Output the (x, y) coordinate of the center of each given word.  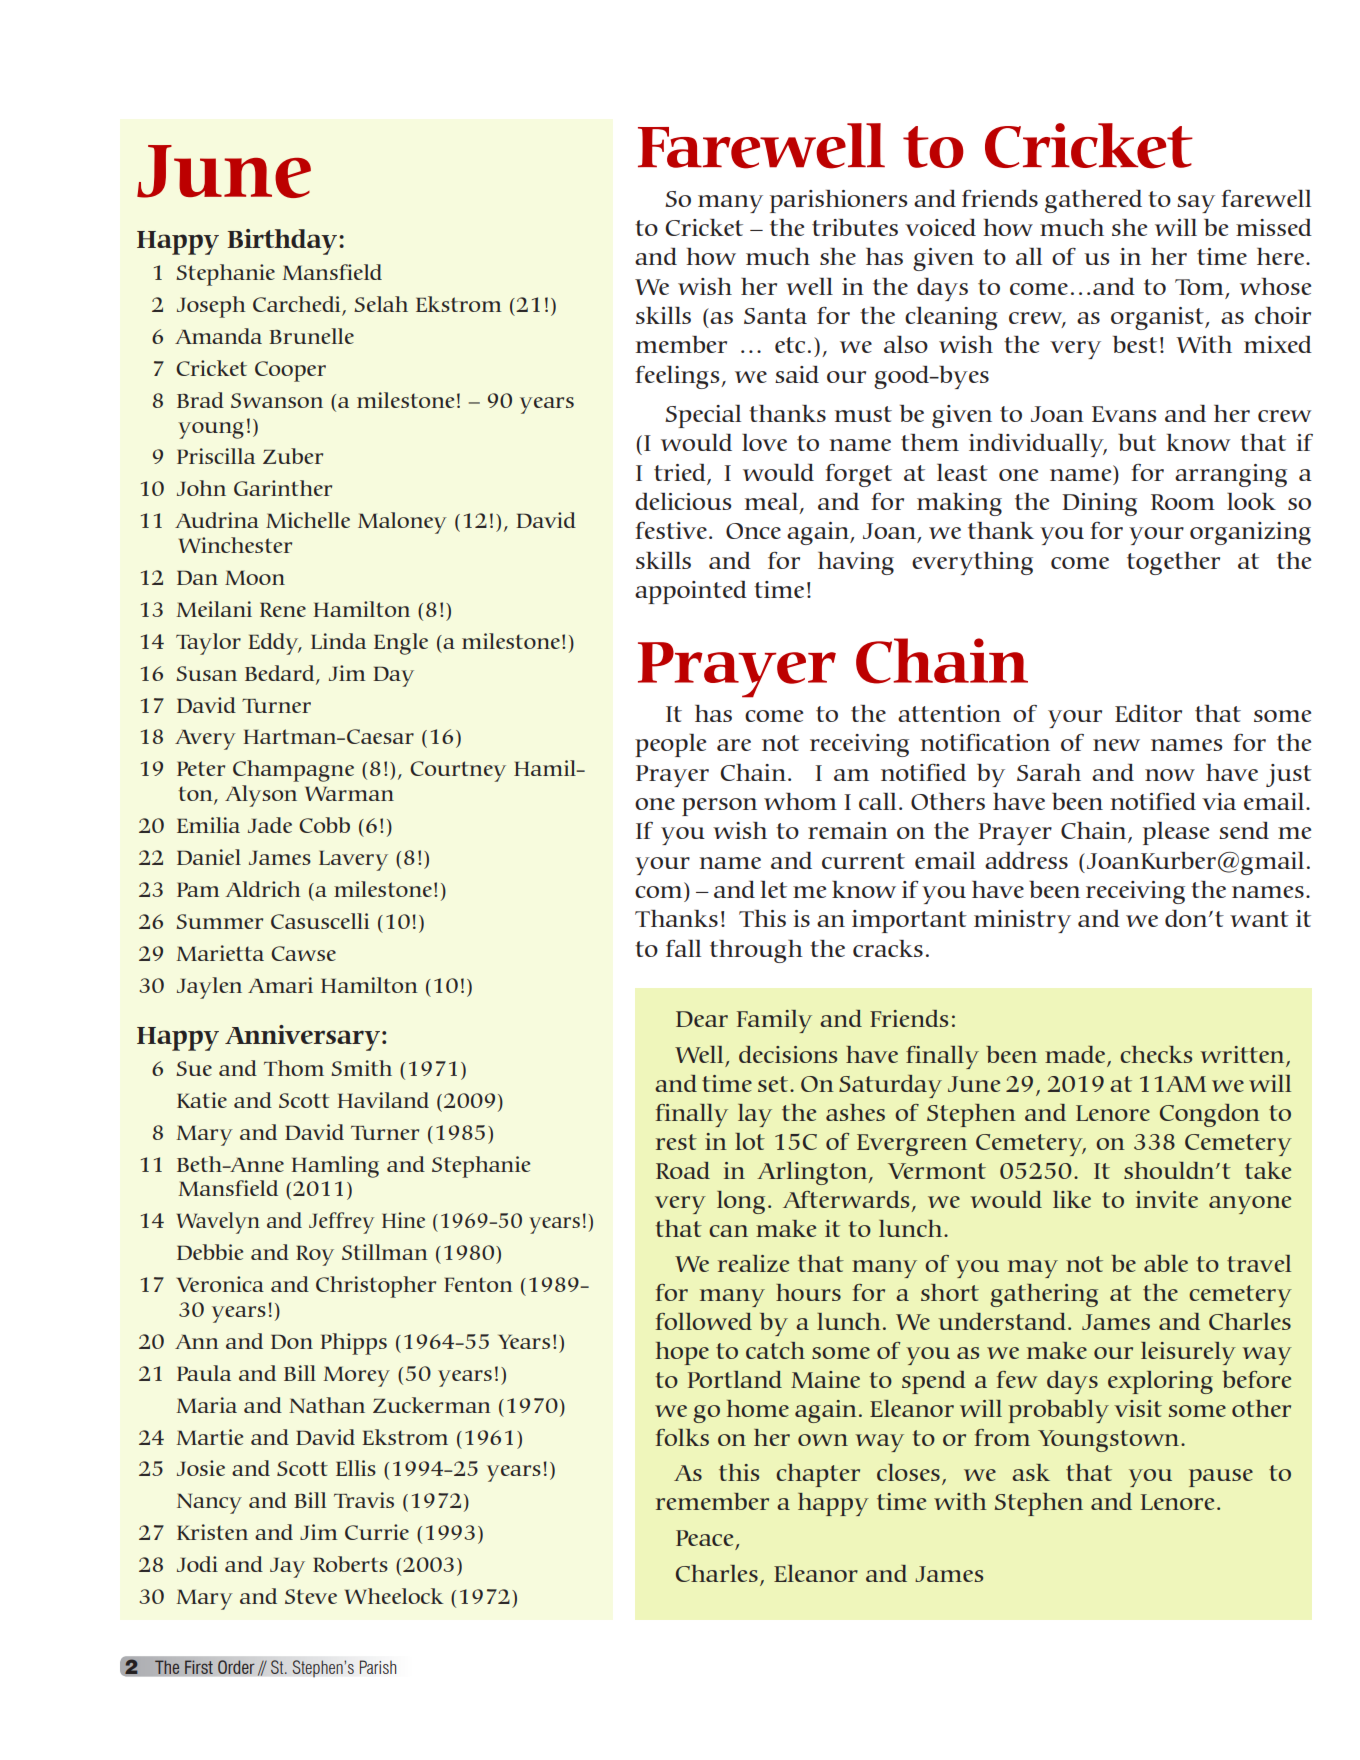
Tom (1199, 287)
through (756, 951)
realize (753, 1263)
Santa (775, 316)
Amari (280, 985)
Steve (311, 1596)
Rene (283, 609)
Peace (704, 1538)
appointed (691, 592)
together (1173, 563)
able (1166, 1263)
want (1259, 919)
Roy (315, 1255)
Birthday (283, 242)
